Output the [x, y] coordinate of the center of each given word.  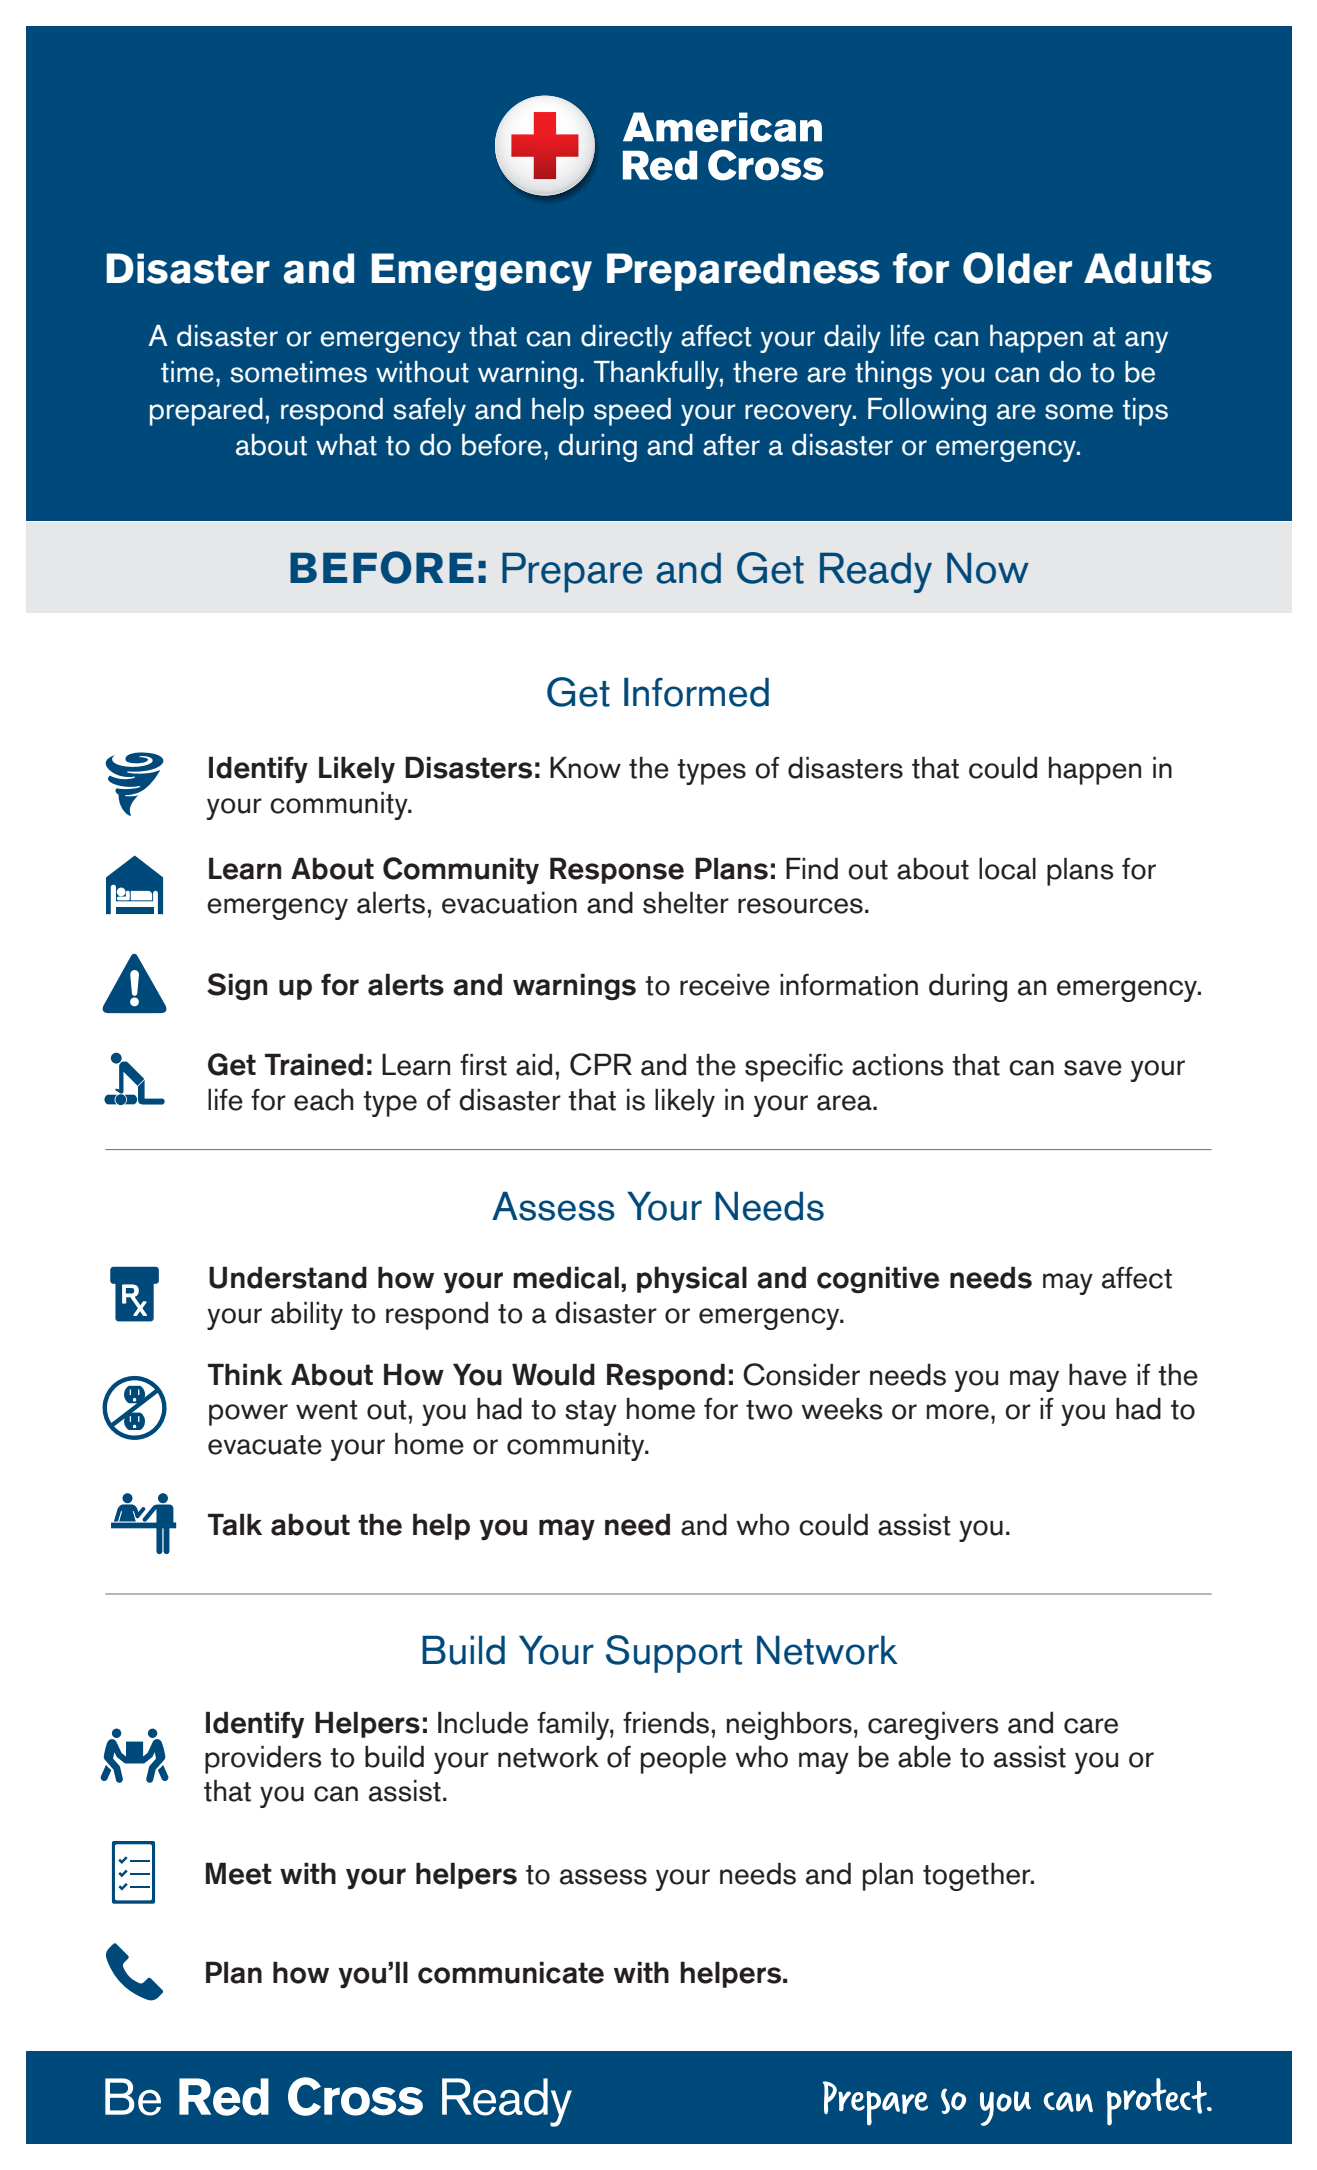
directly [626, 339]
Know [585, 767]
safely [429, 412]
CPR [601, 1064]
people [683, 1760]
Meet [239, 1873]
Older [1017, 268]
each [324, 1099]
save [1093, 1068]
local [1007, 869]
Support [674, 1654]
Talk [235, 1524]
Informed [696, 692]
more [958, 1412]
